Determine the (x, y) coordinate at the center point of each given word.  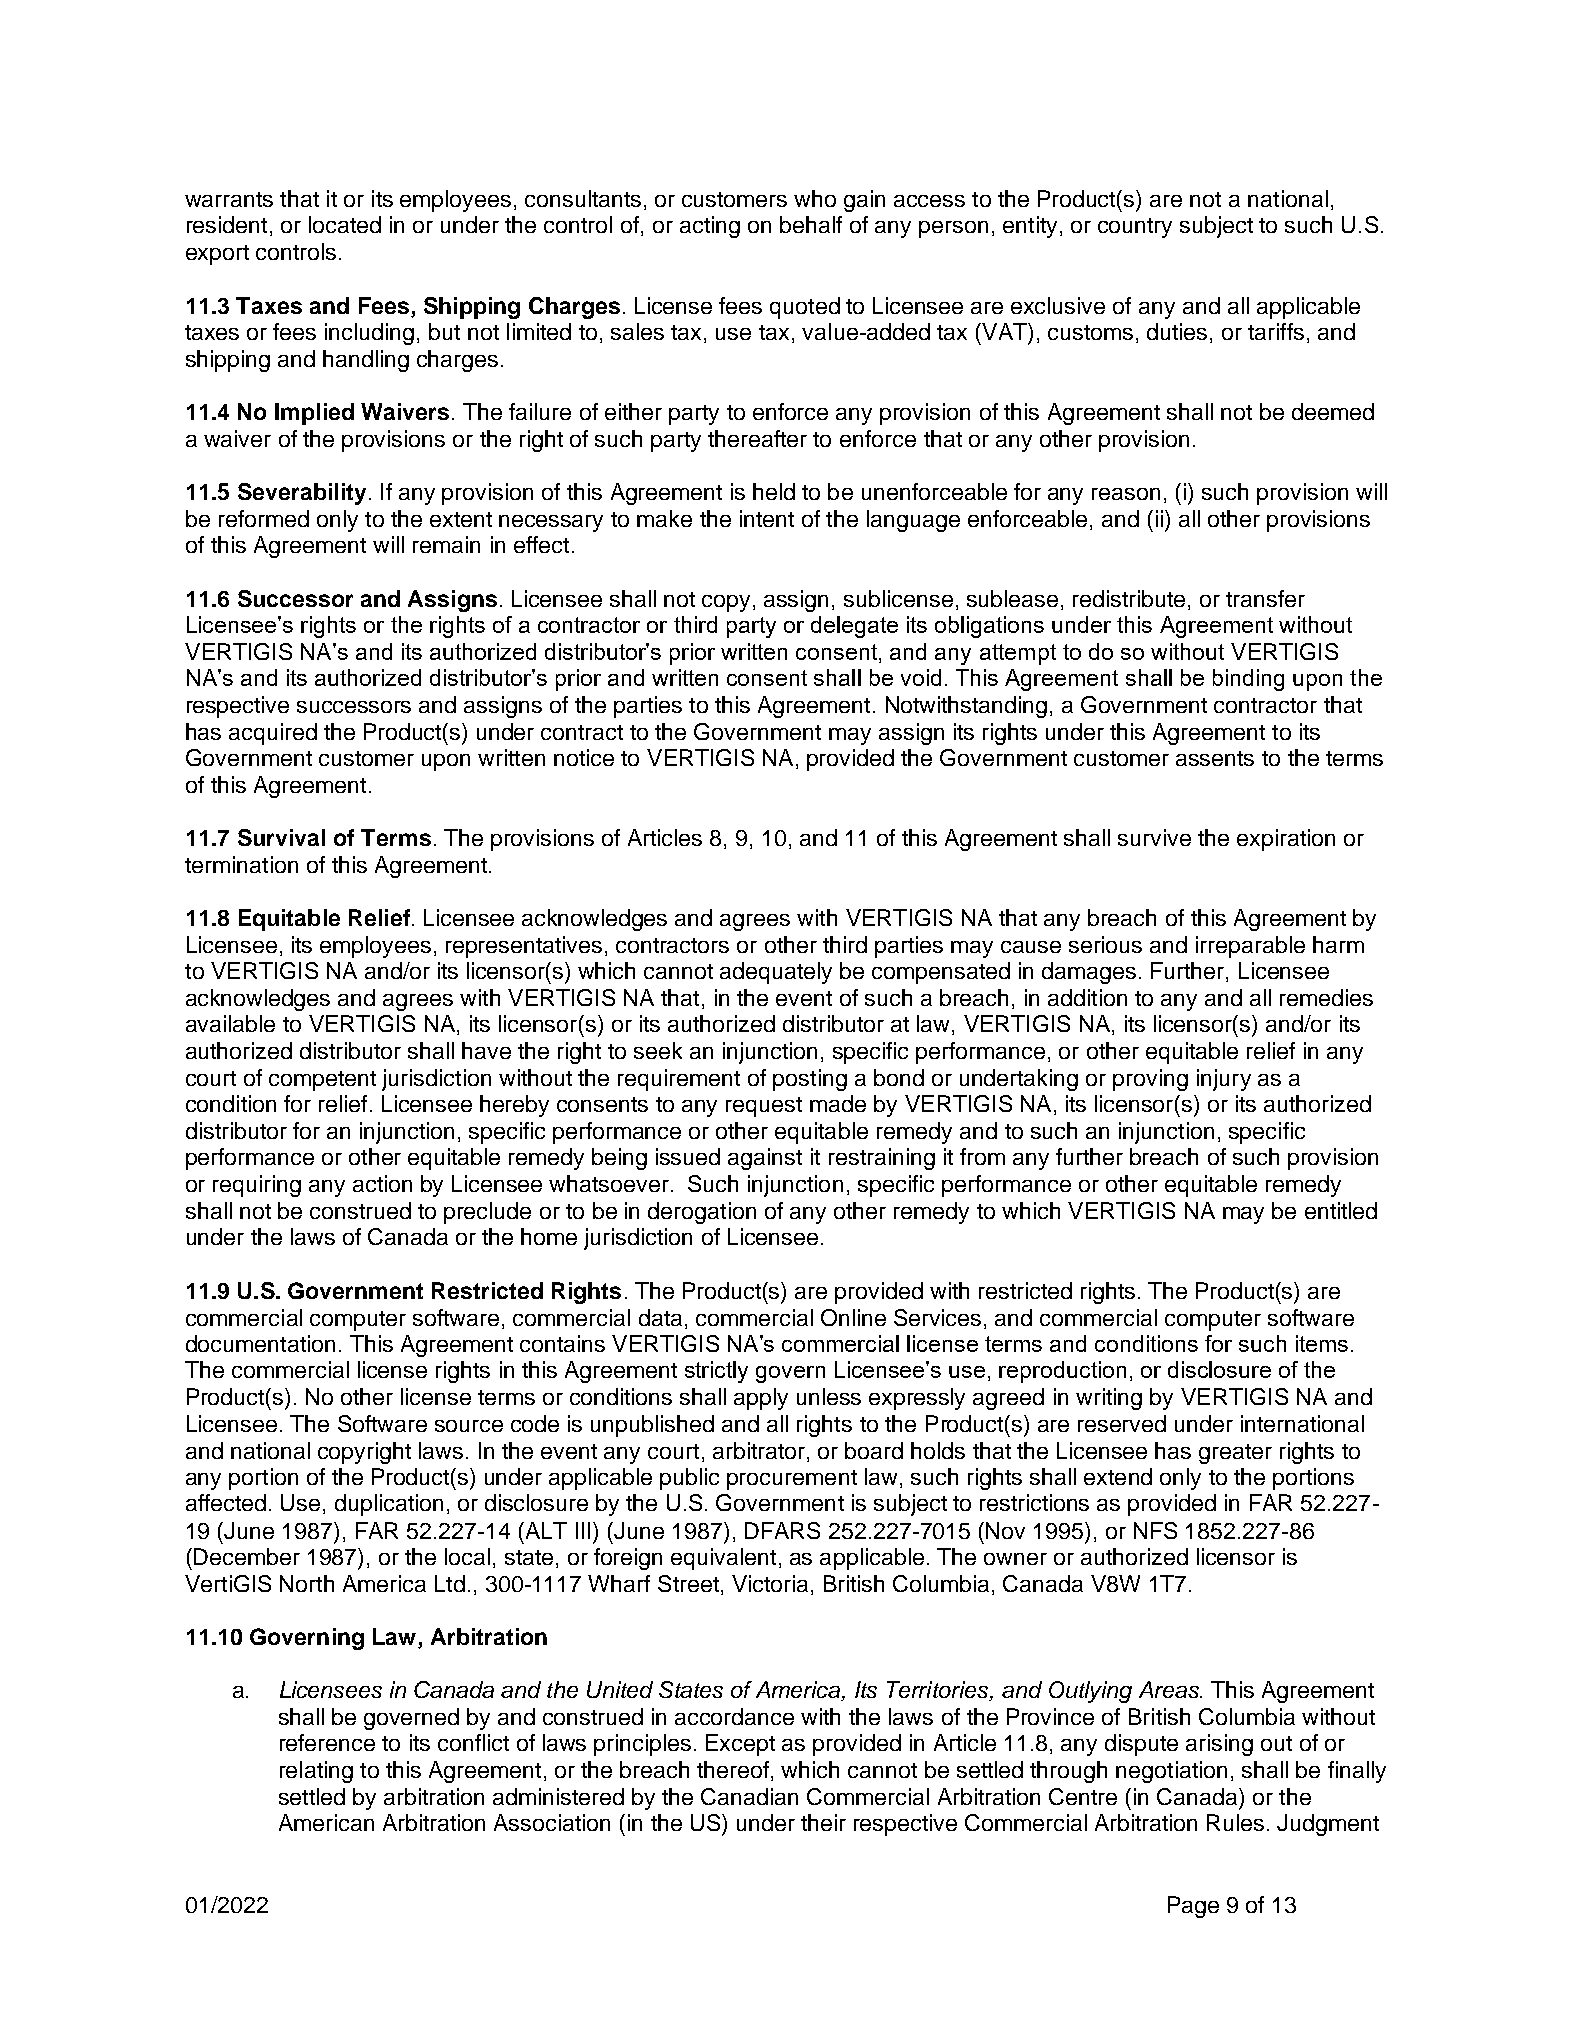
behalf (811, 224)
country (1135, 228)
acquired (273, 734)
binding (1248, 680)
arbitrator (759, 1450)
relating (316, 1772)
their (823, 1822)
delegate (854, 627)
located (345, 224)
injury (1224, 1080)
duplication (389, 1505)
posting (810, 1080)
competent (322, 1081)
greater (1235, 1454)
